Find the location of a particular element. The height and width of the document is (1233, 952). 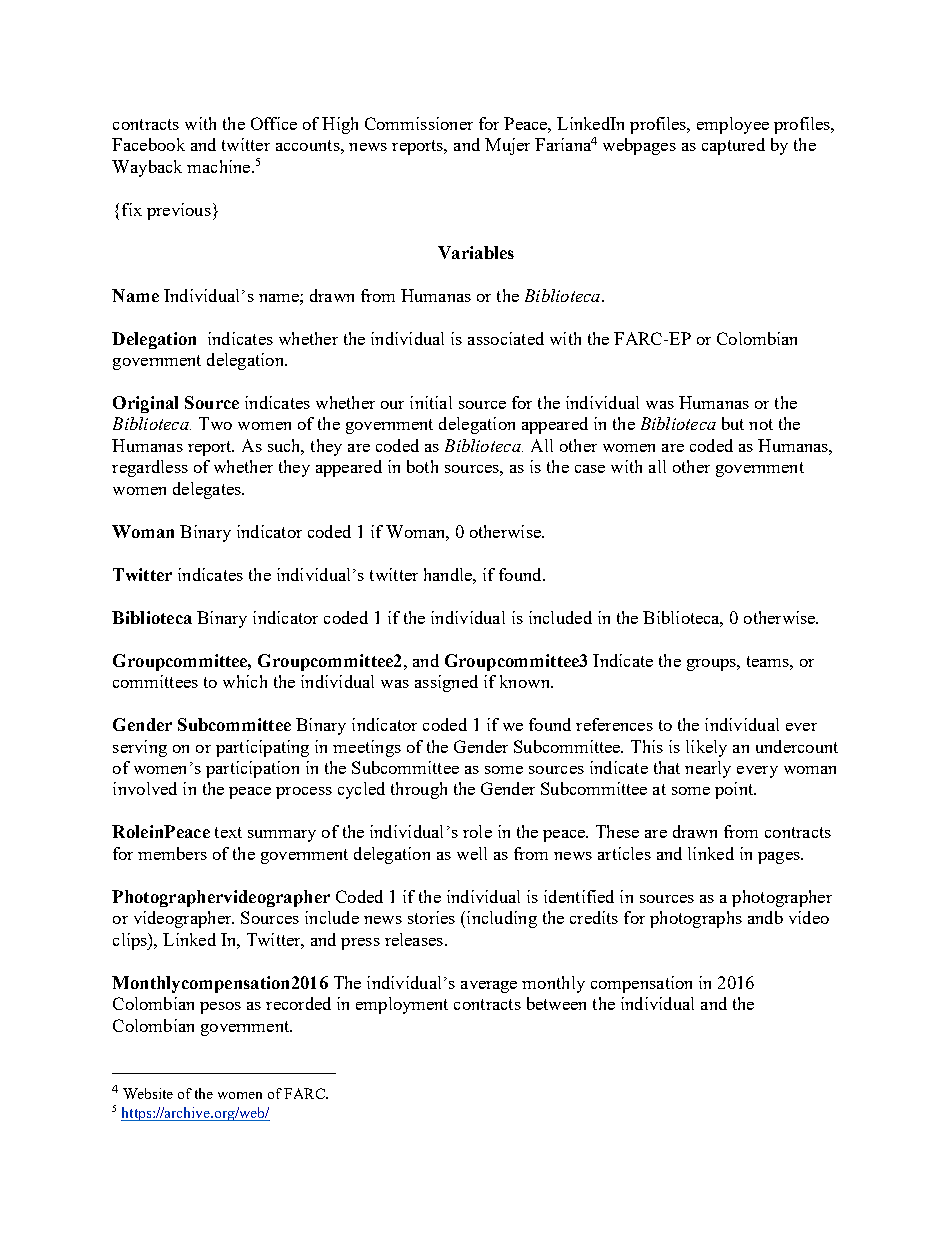

employment is located at coordinates (402, 1005).
